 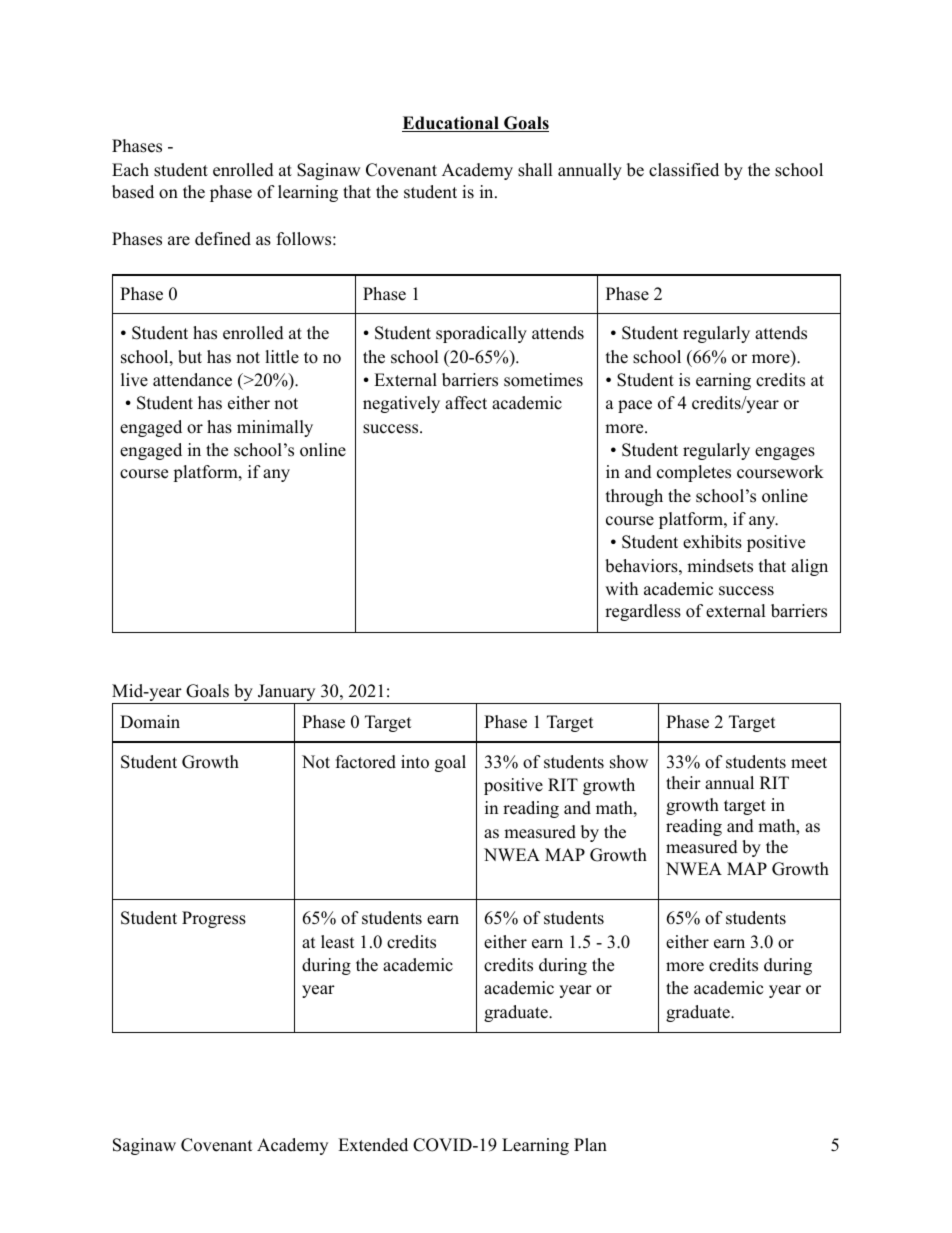 What do you see at coordinates (373, 1145) in the document?
I see `Extended` at bounding box center [373, 1145].
